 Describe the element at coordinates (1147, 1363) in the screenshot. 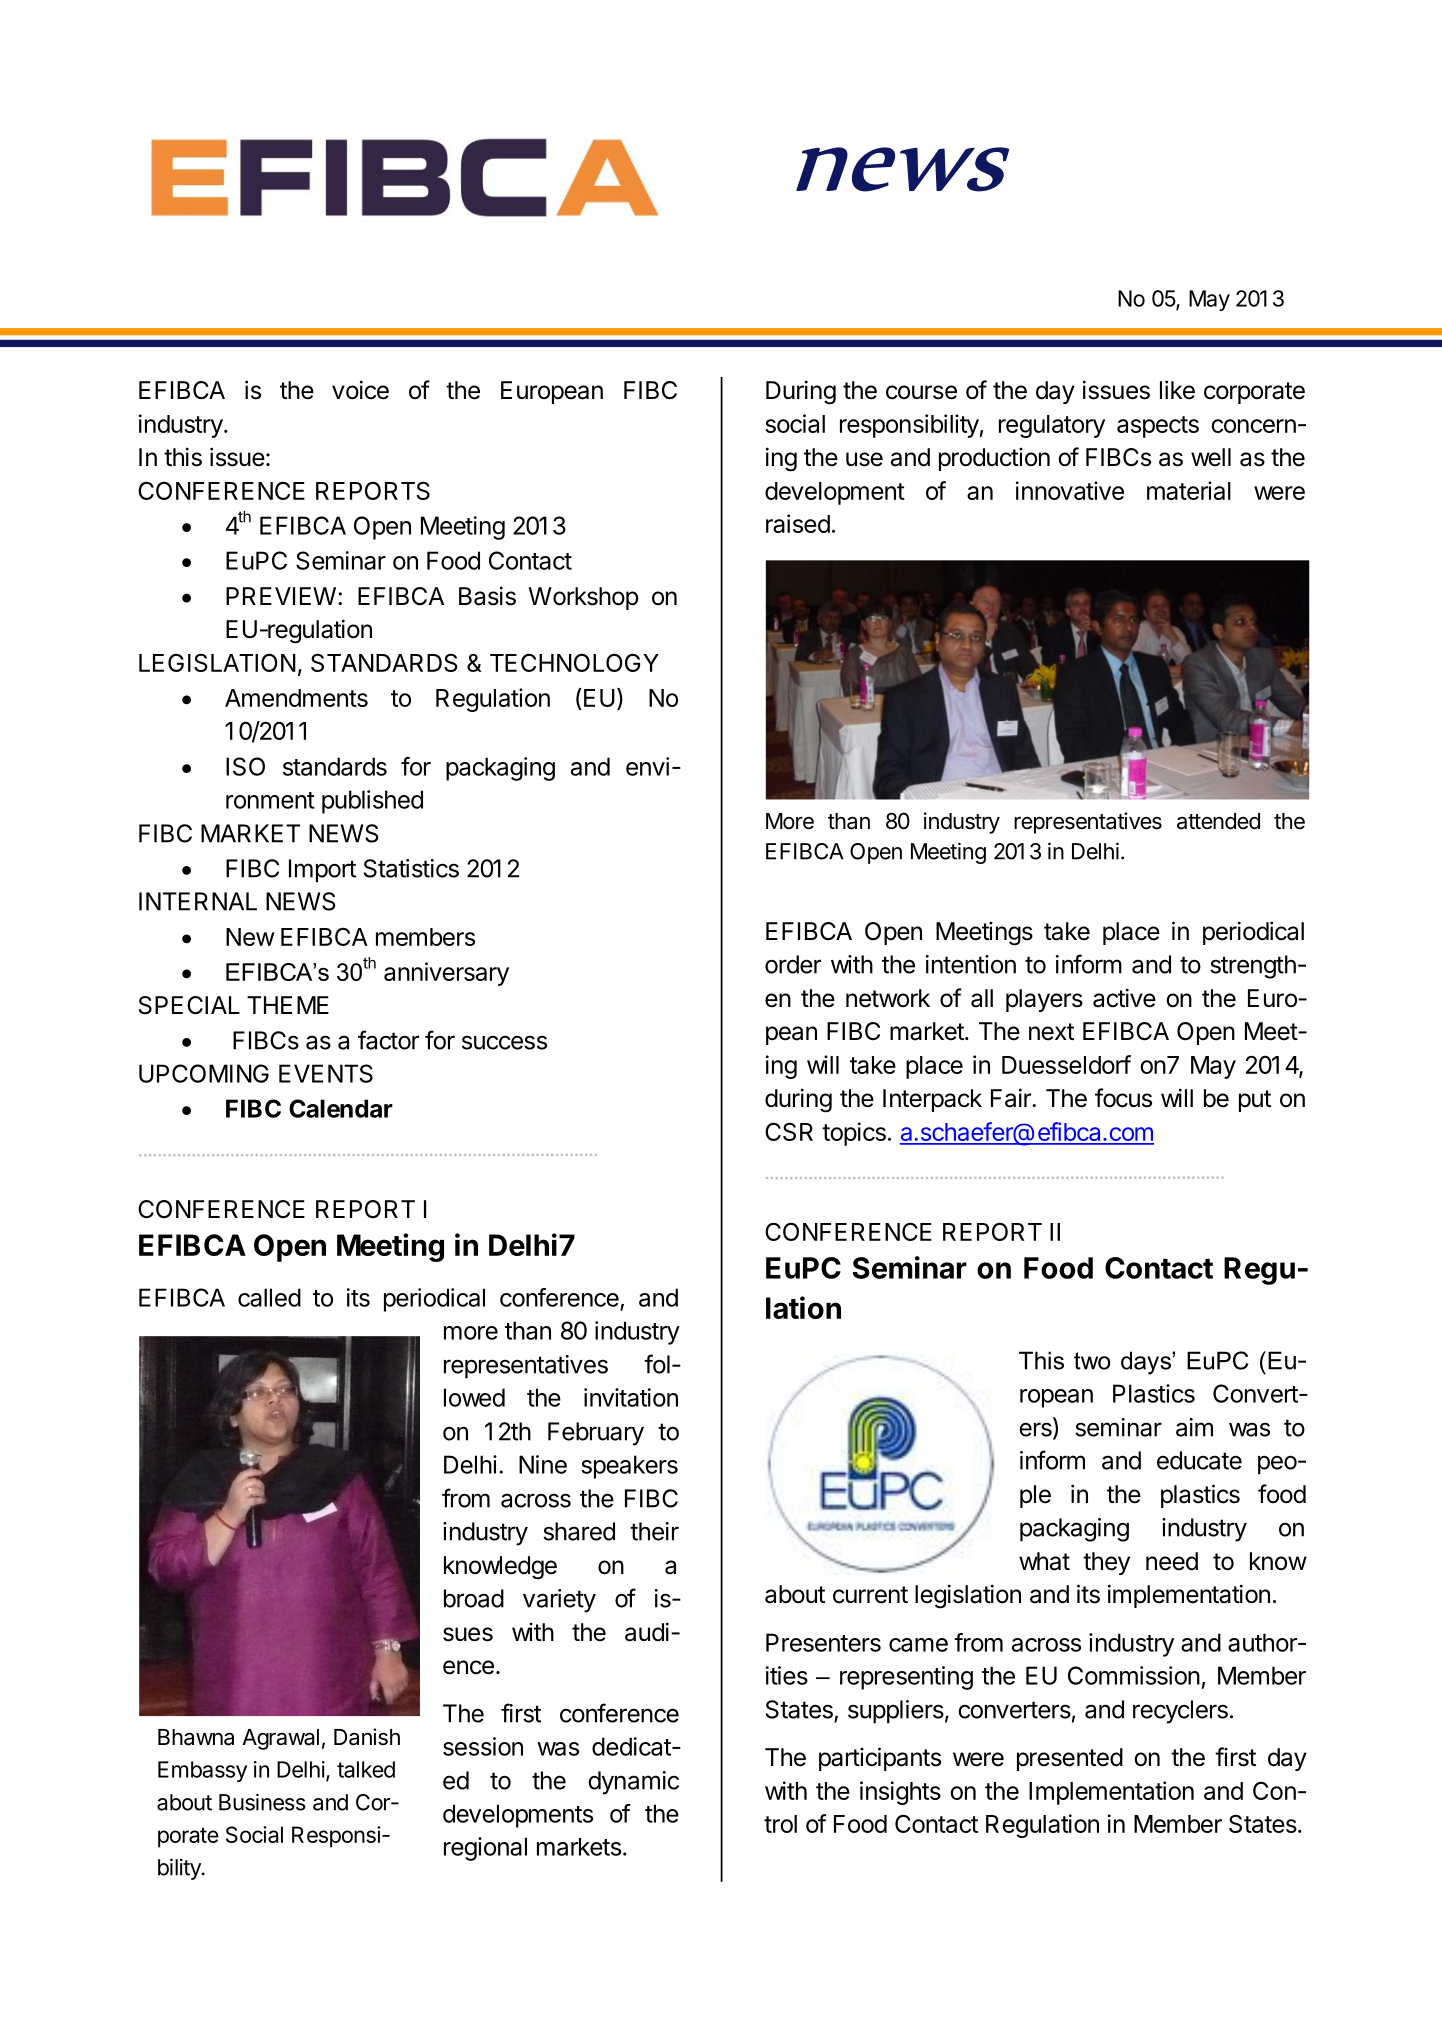

I see `days` at that location.
